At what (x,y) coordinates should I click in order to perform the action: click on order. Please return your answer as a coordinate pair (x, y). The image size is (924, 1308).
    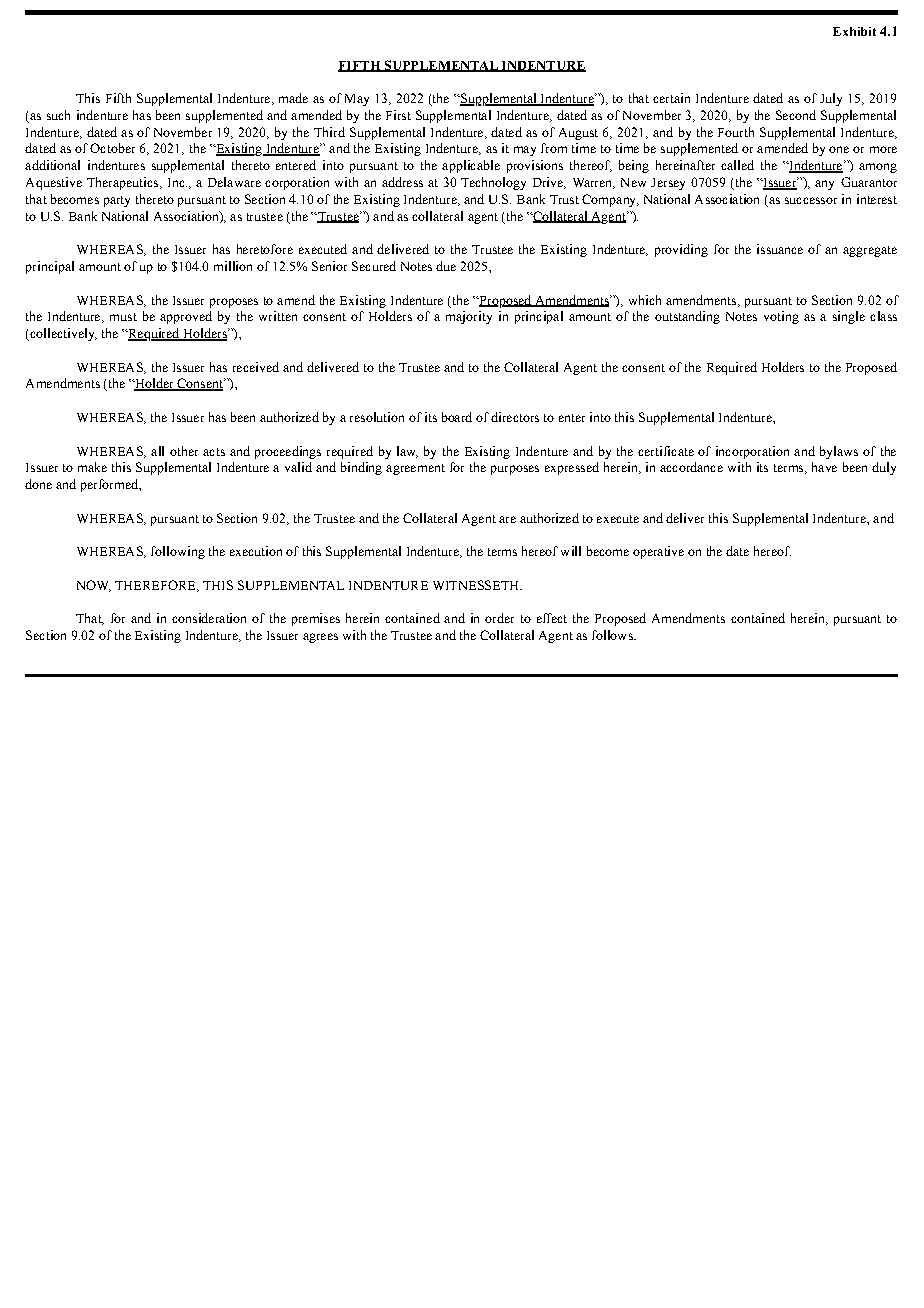
    Looking at the image, I should click on (499, 618).
